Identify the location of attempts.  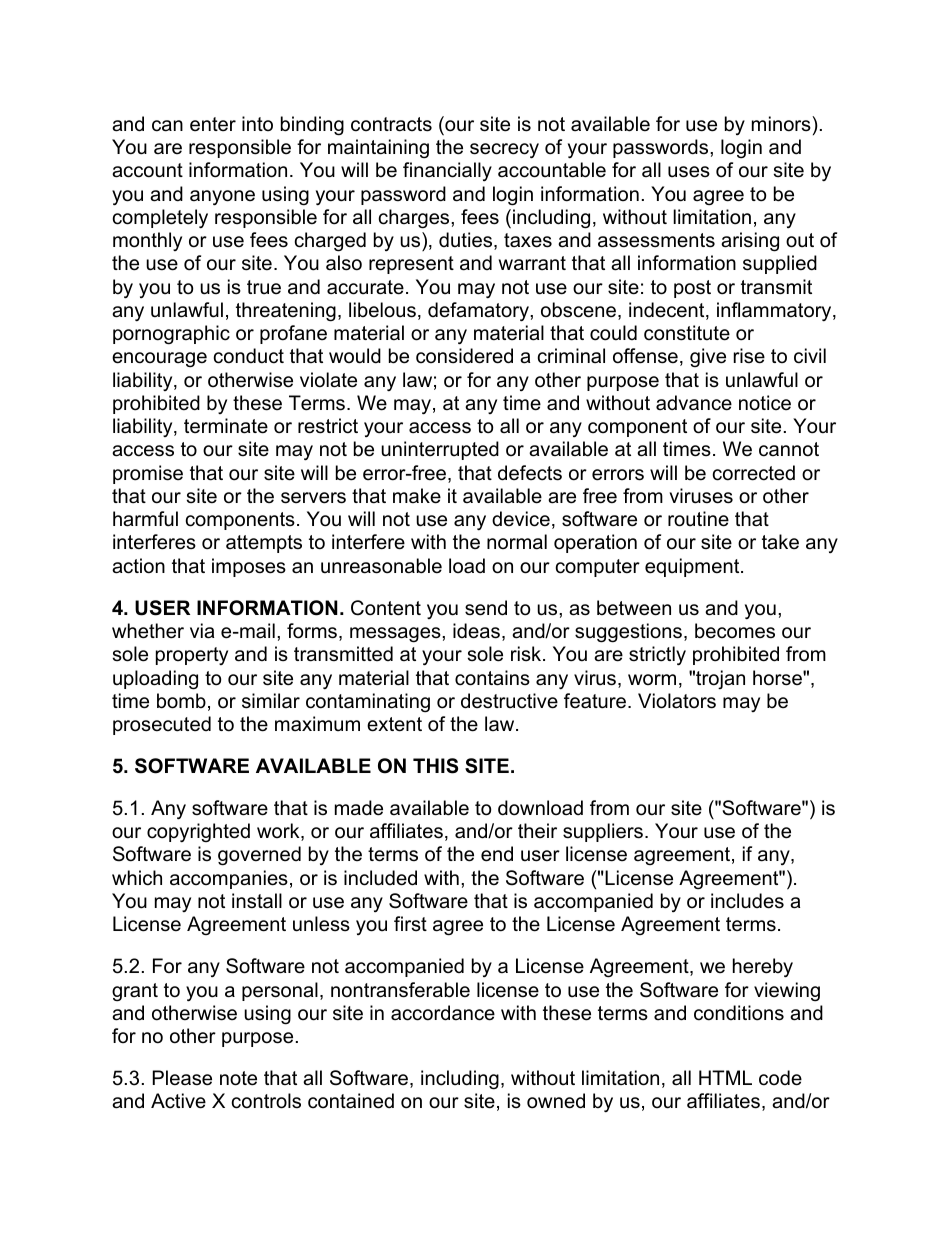
(264, 544).
